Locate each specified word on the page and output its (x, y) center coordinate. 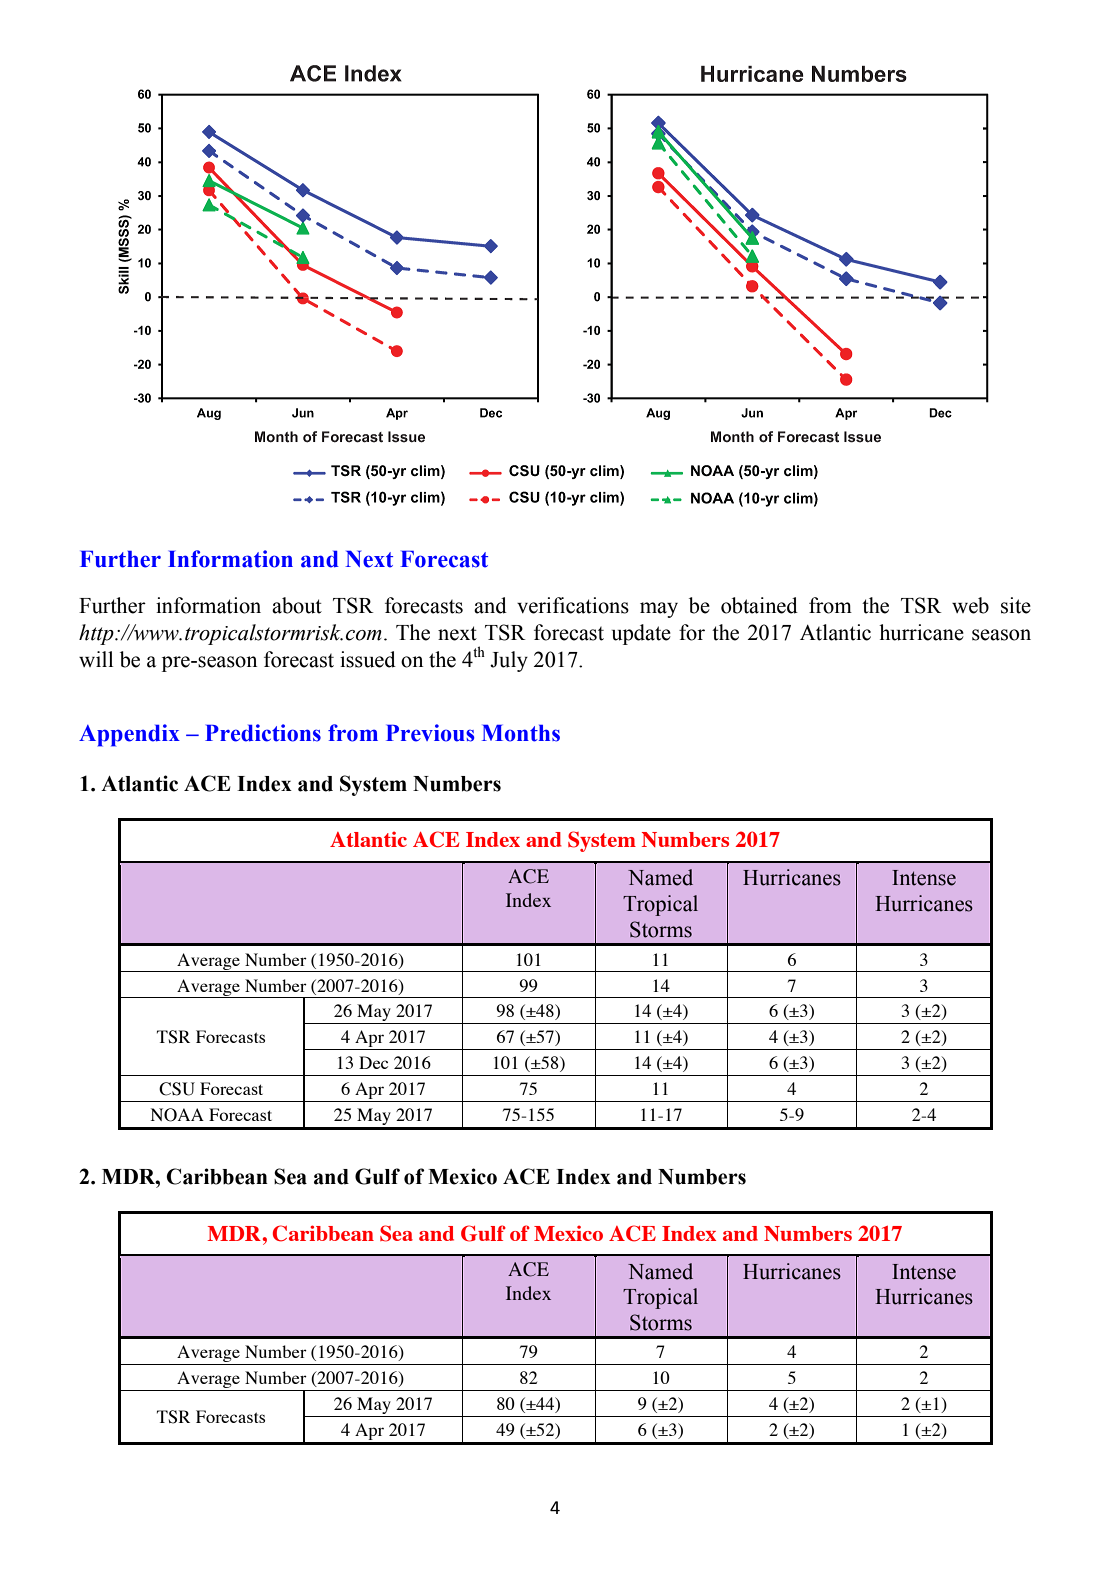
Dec (373, 1062)
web (970, 605)
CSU (177, 1089)
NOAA (177, 1115)
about (297, 605)
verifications (573, 605)
